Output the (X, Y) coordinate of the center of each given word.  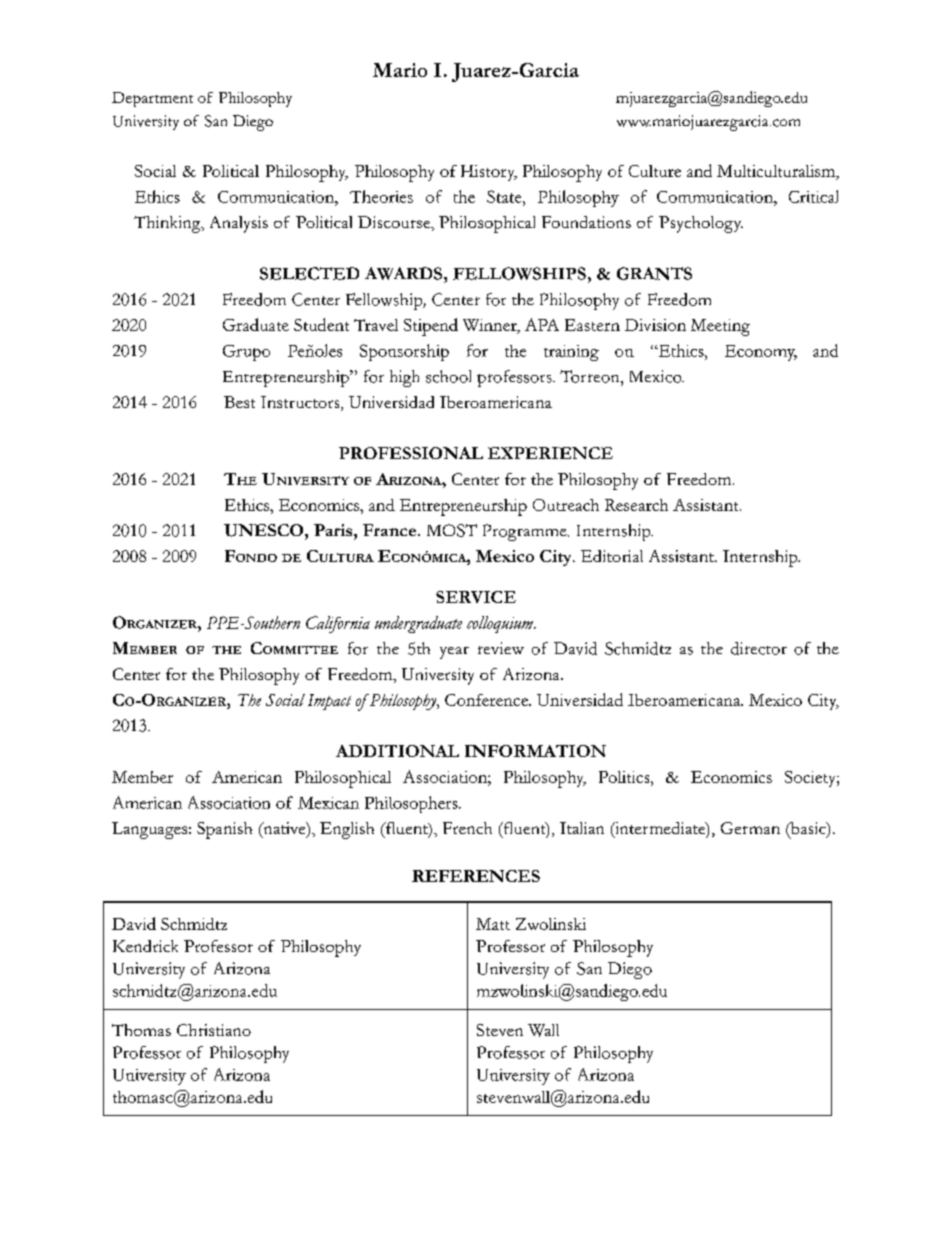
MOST (452, 530)
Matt (493, 924)
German (750, 828)
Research (636, 505)
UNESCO (265, 530)
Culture (655, 171)
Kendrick (145, 946)
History (489, 173)
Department (152, 99)
